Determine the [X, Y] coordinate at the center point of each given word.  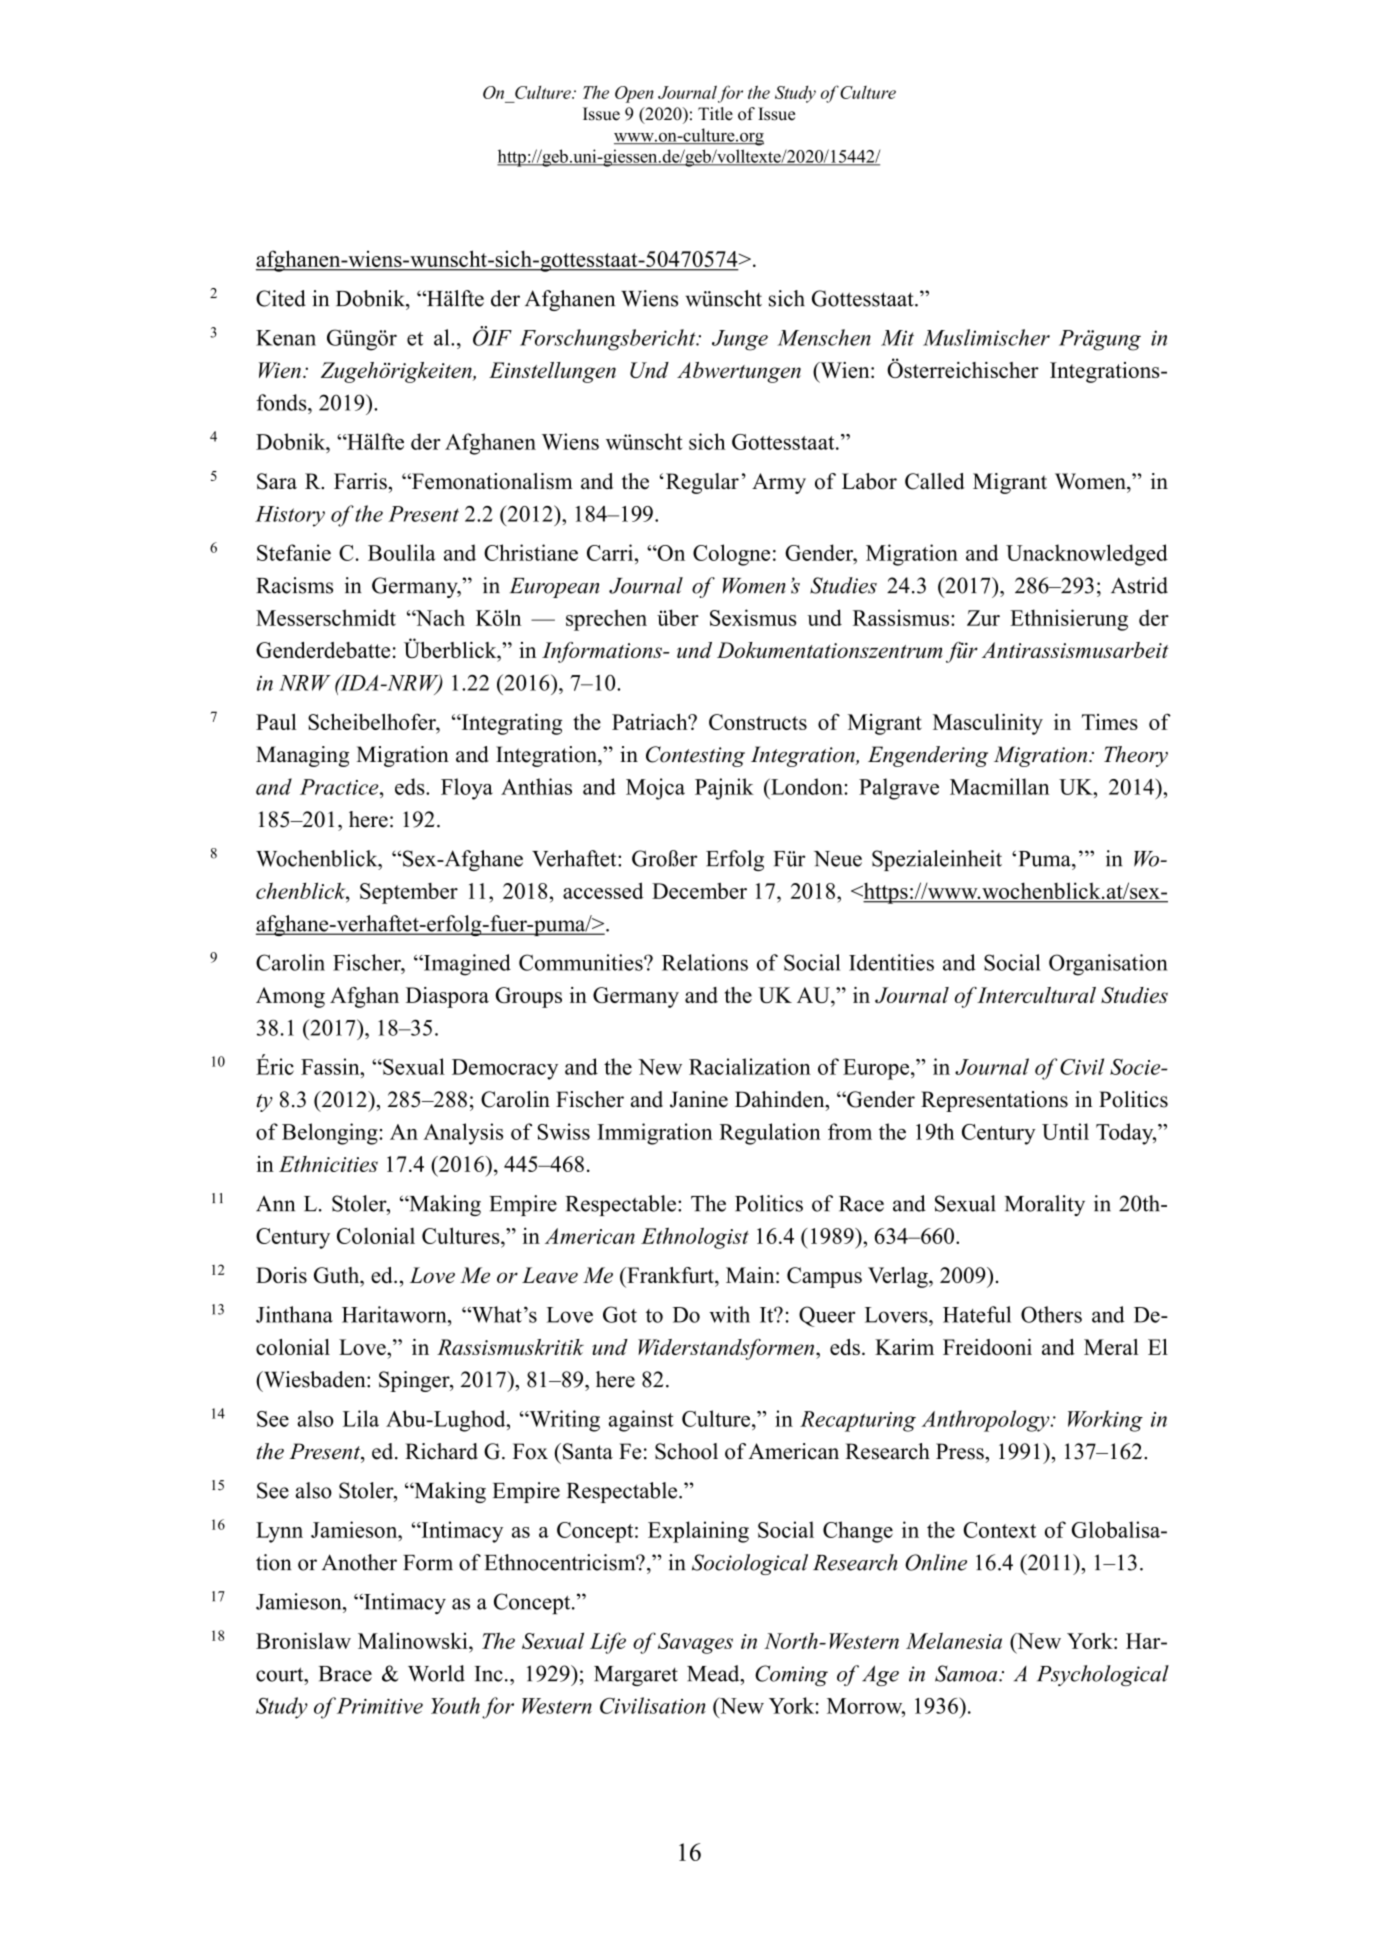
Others [1051, 1314]
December [699, 890]
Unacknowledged [1087, 555]
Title [715, 114]
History [290, 516]
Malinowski [414, 1640]
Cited [281, 298]
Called [935, 481]
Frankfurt [670, 1275]
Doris [281, 1275]
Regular [702, 483]
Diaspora [447, 997]
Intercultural [1036, 995]
